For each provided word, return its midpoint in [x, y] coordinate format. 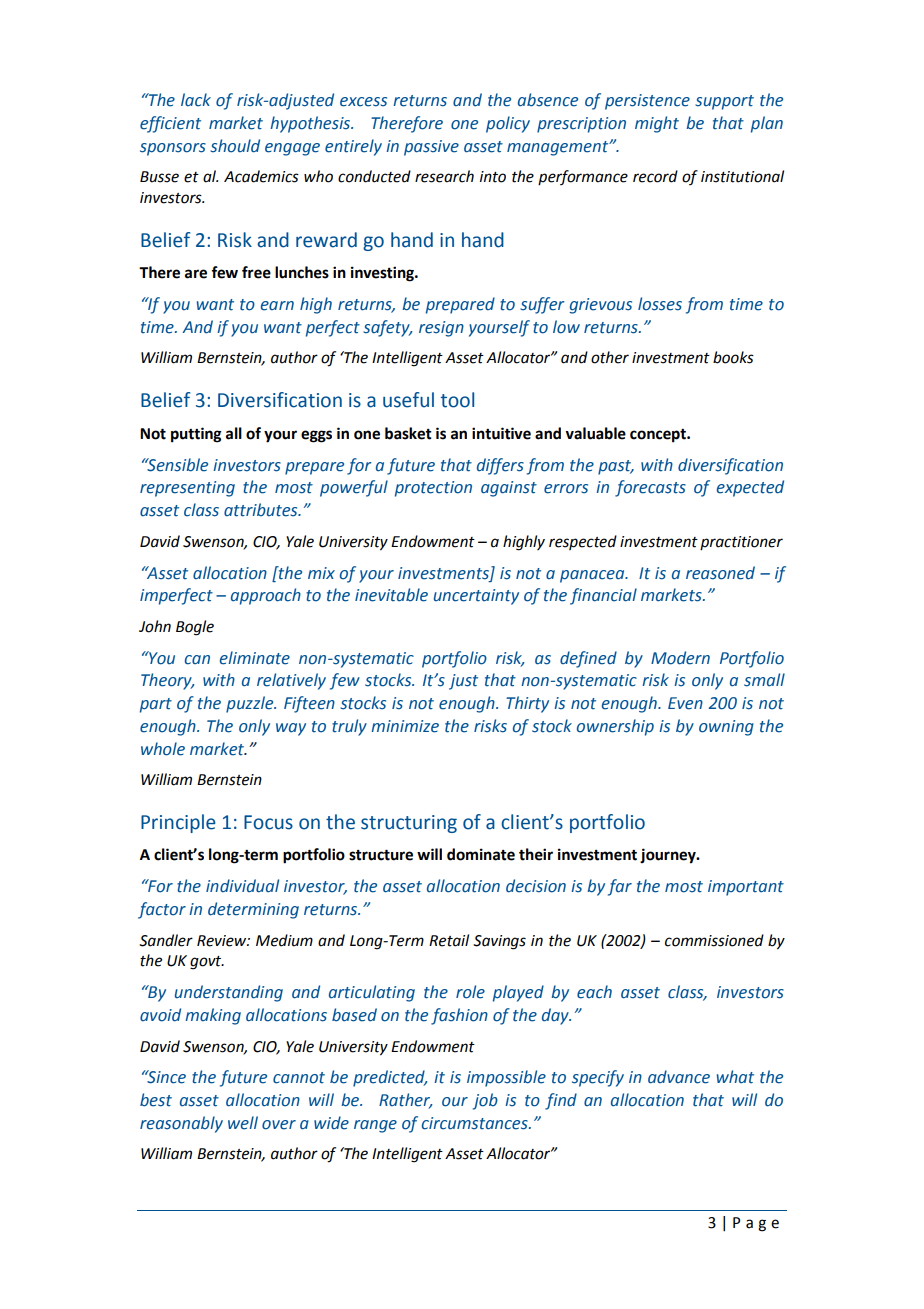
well [243, 1123]
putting [196, 435]
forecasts [650, 488]
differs [500, 466]
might [657, 124]
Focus [268, 822]
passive [431, 148]
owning [726, 728]
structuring [409, 824]
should [235, 146]
